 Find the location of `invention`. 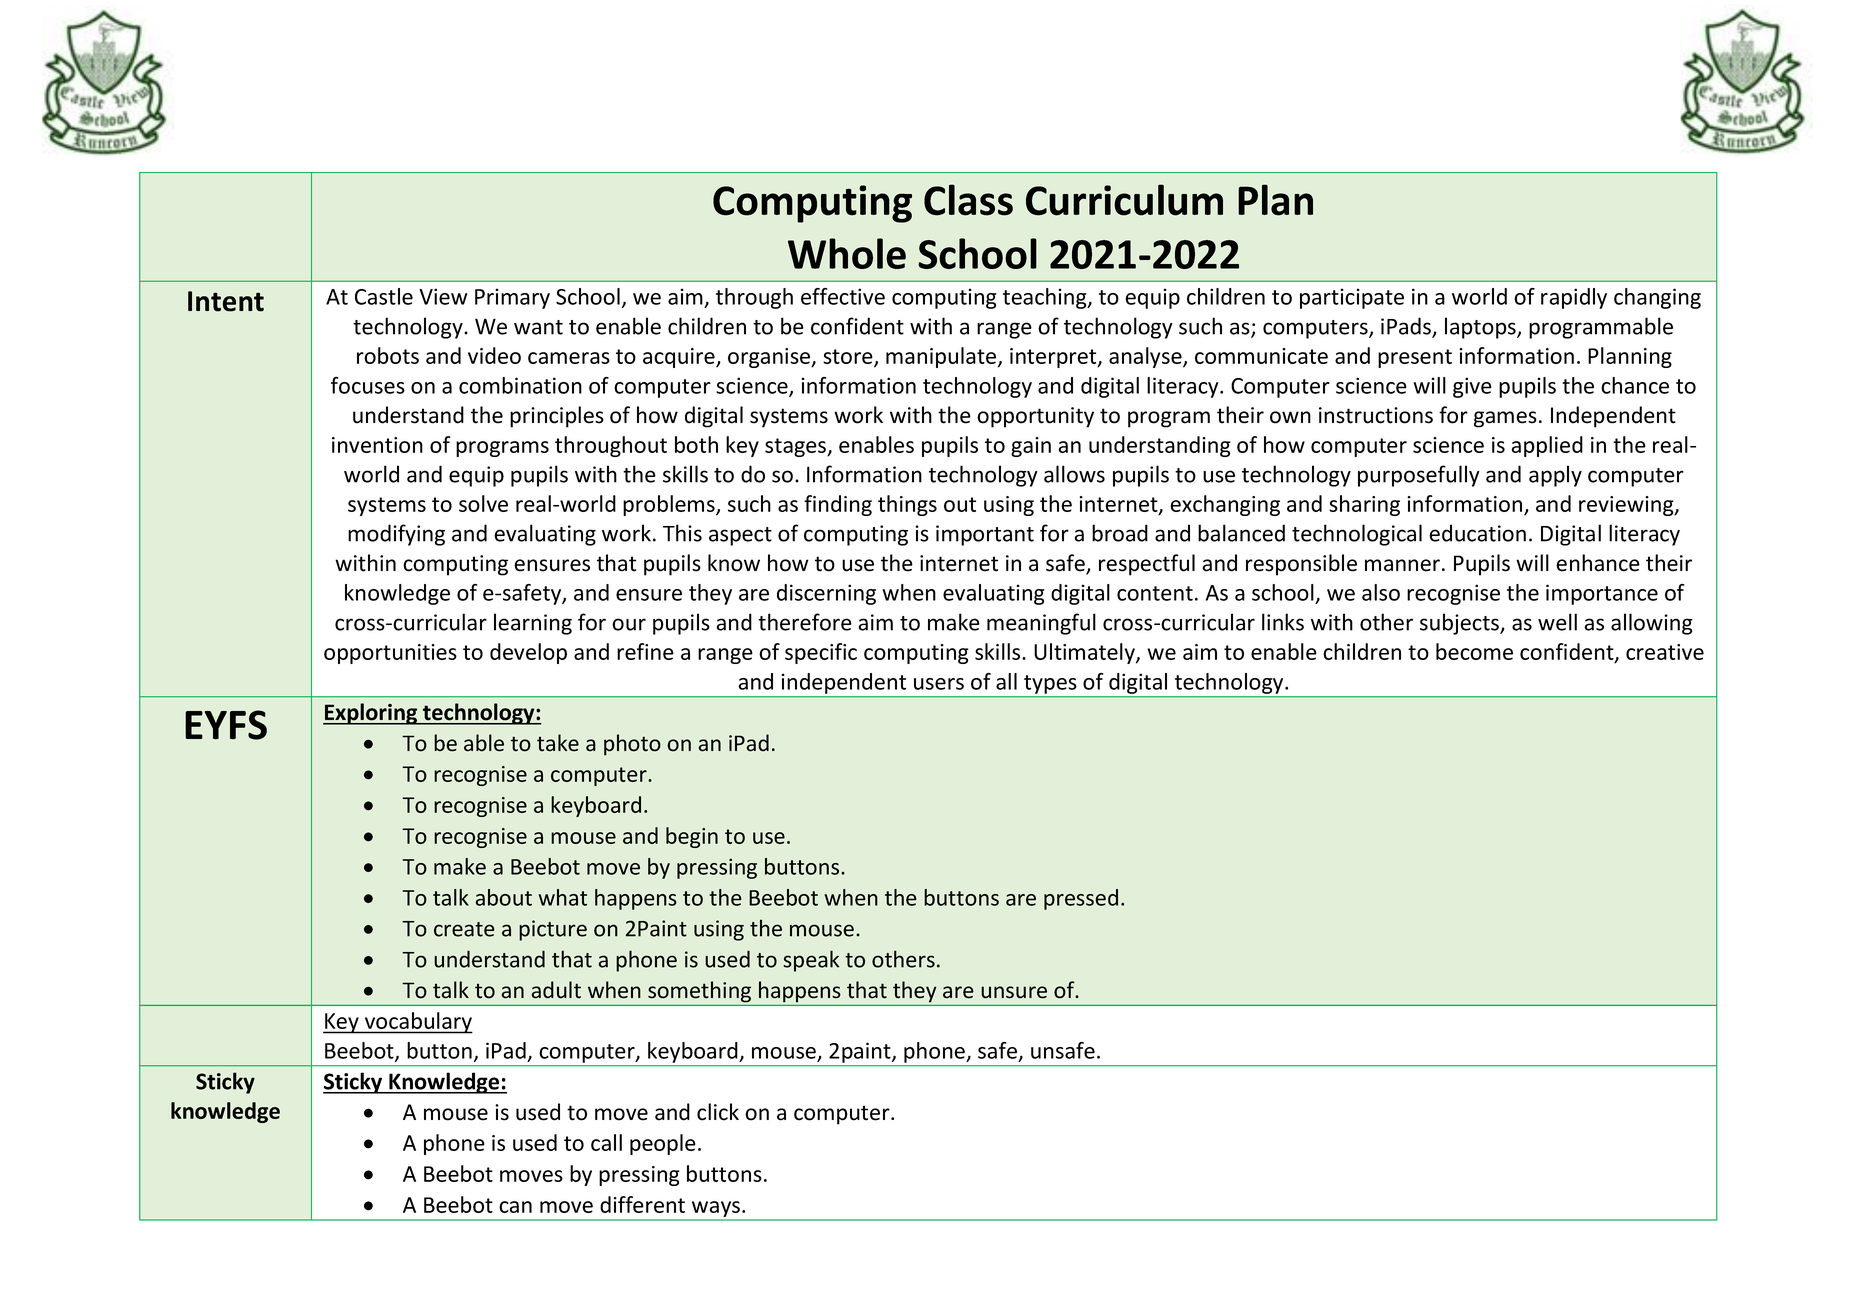

invention is located at coordinates (377, 445).
